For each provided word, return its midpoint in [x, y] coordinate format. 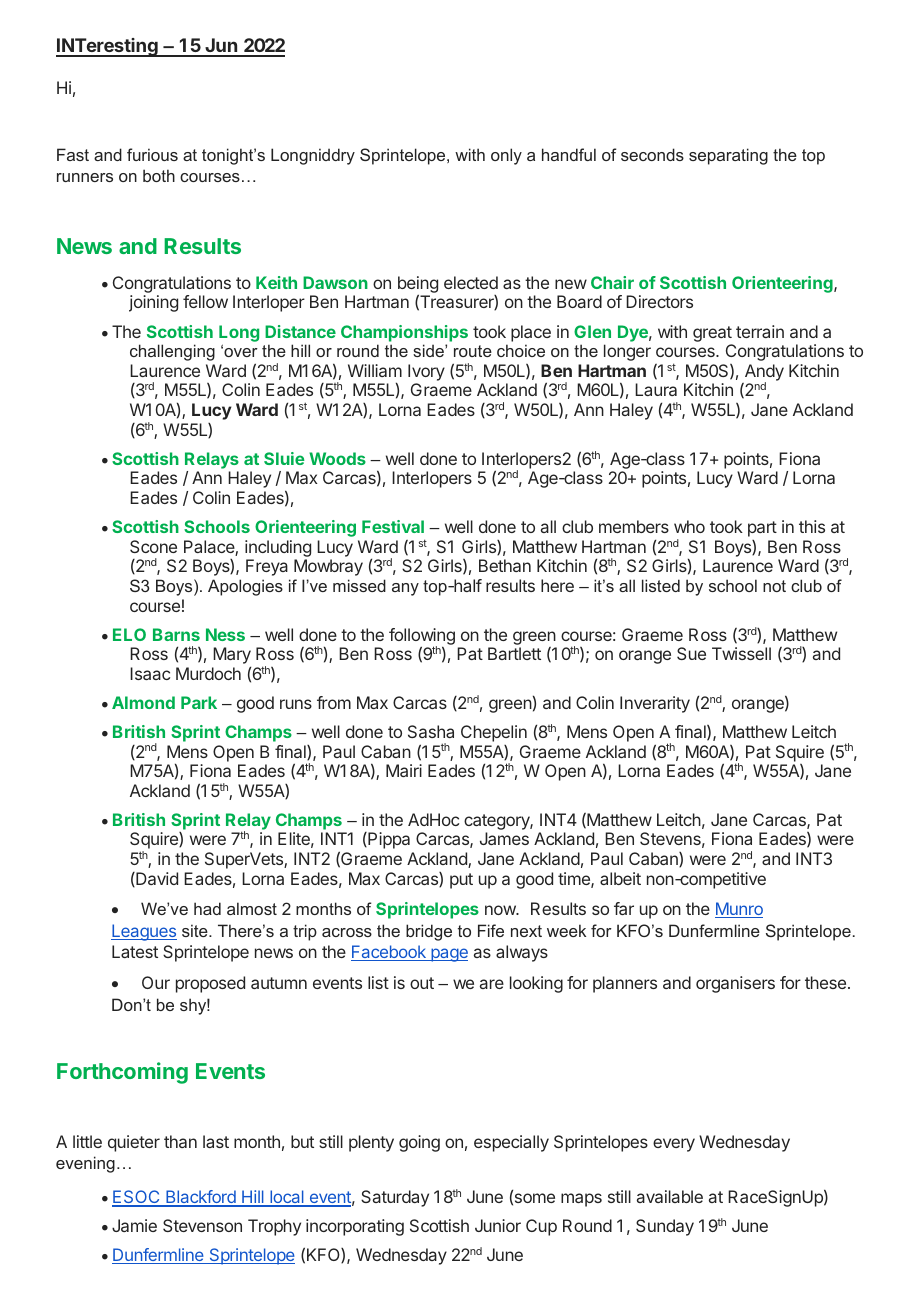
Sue [691, 653]
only [506, 156]
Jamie [134, 1225]
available [670, 1196]
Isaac [150, 673]
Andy [764, 373]
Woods [337, 458]
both [159, 175]
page [448, 955]
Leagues [144, 932]
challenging [172, 352]
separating [728, 156]
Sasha [431, 731]
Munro [739, 910]
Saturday [395, 1198]
